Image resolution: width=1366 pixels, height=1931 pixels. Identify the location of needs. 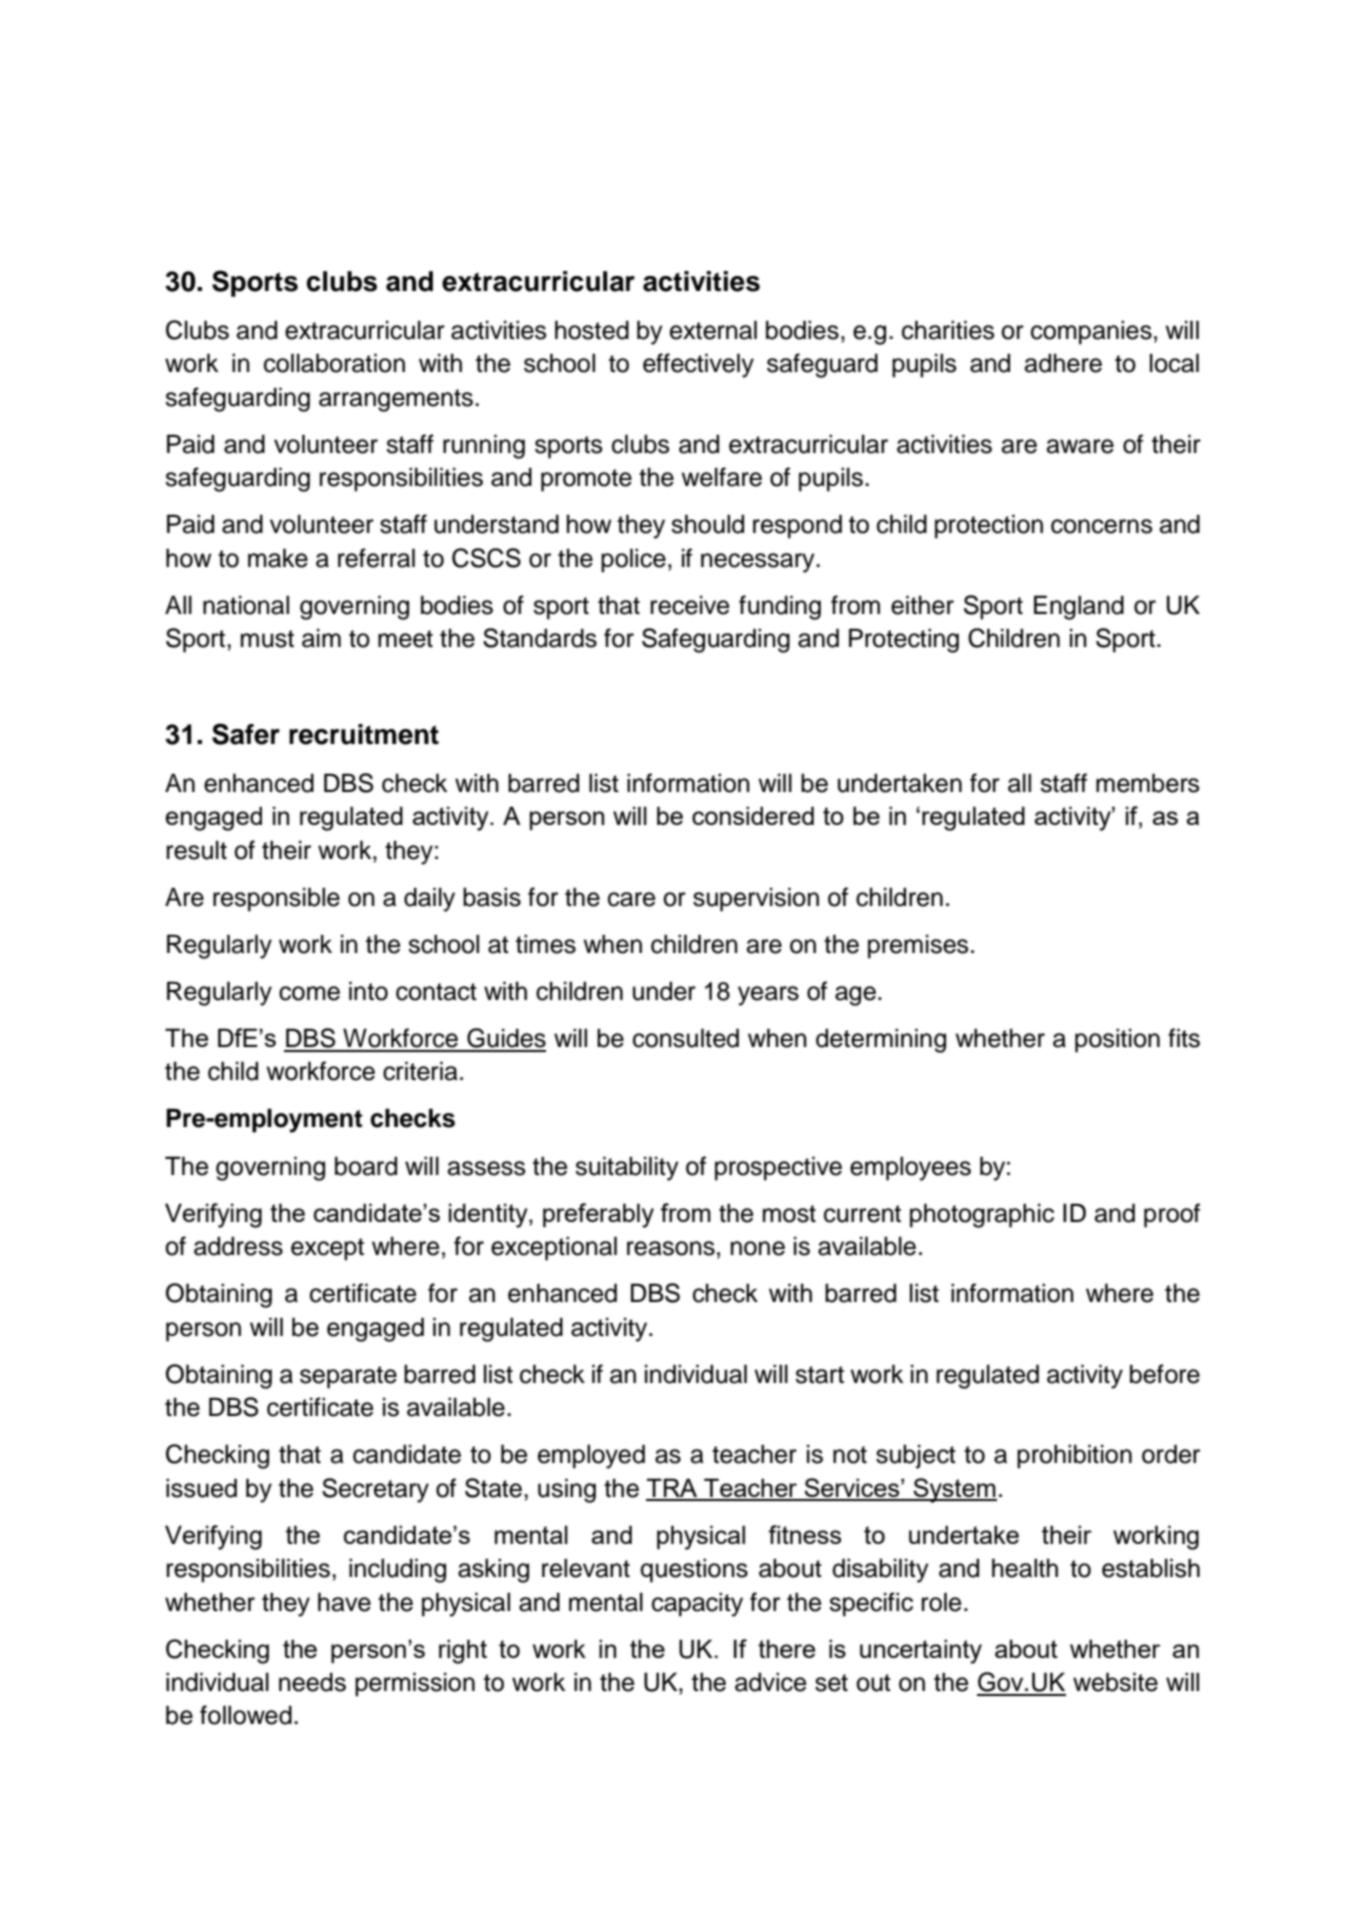
(312, 1682).
